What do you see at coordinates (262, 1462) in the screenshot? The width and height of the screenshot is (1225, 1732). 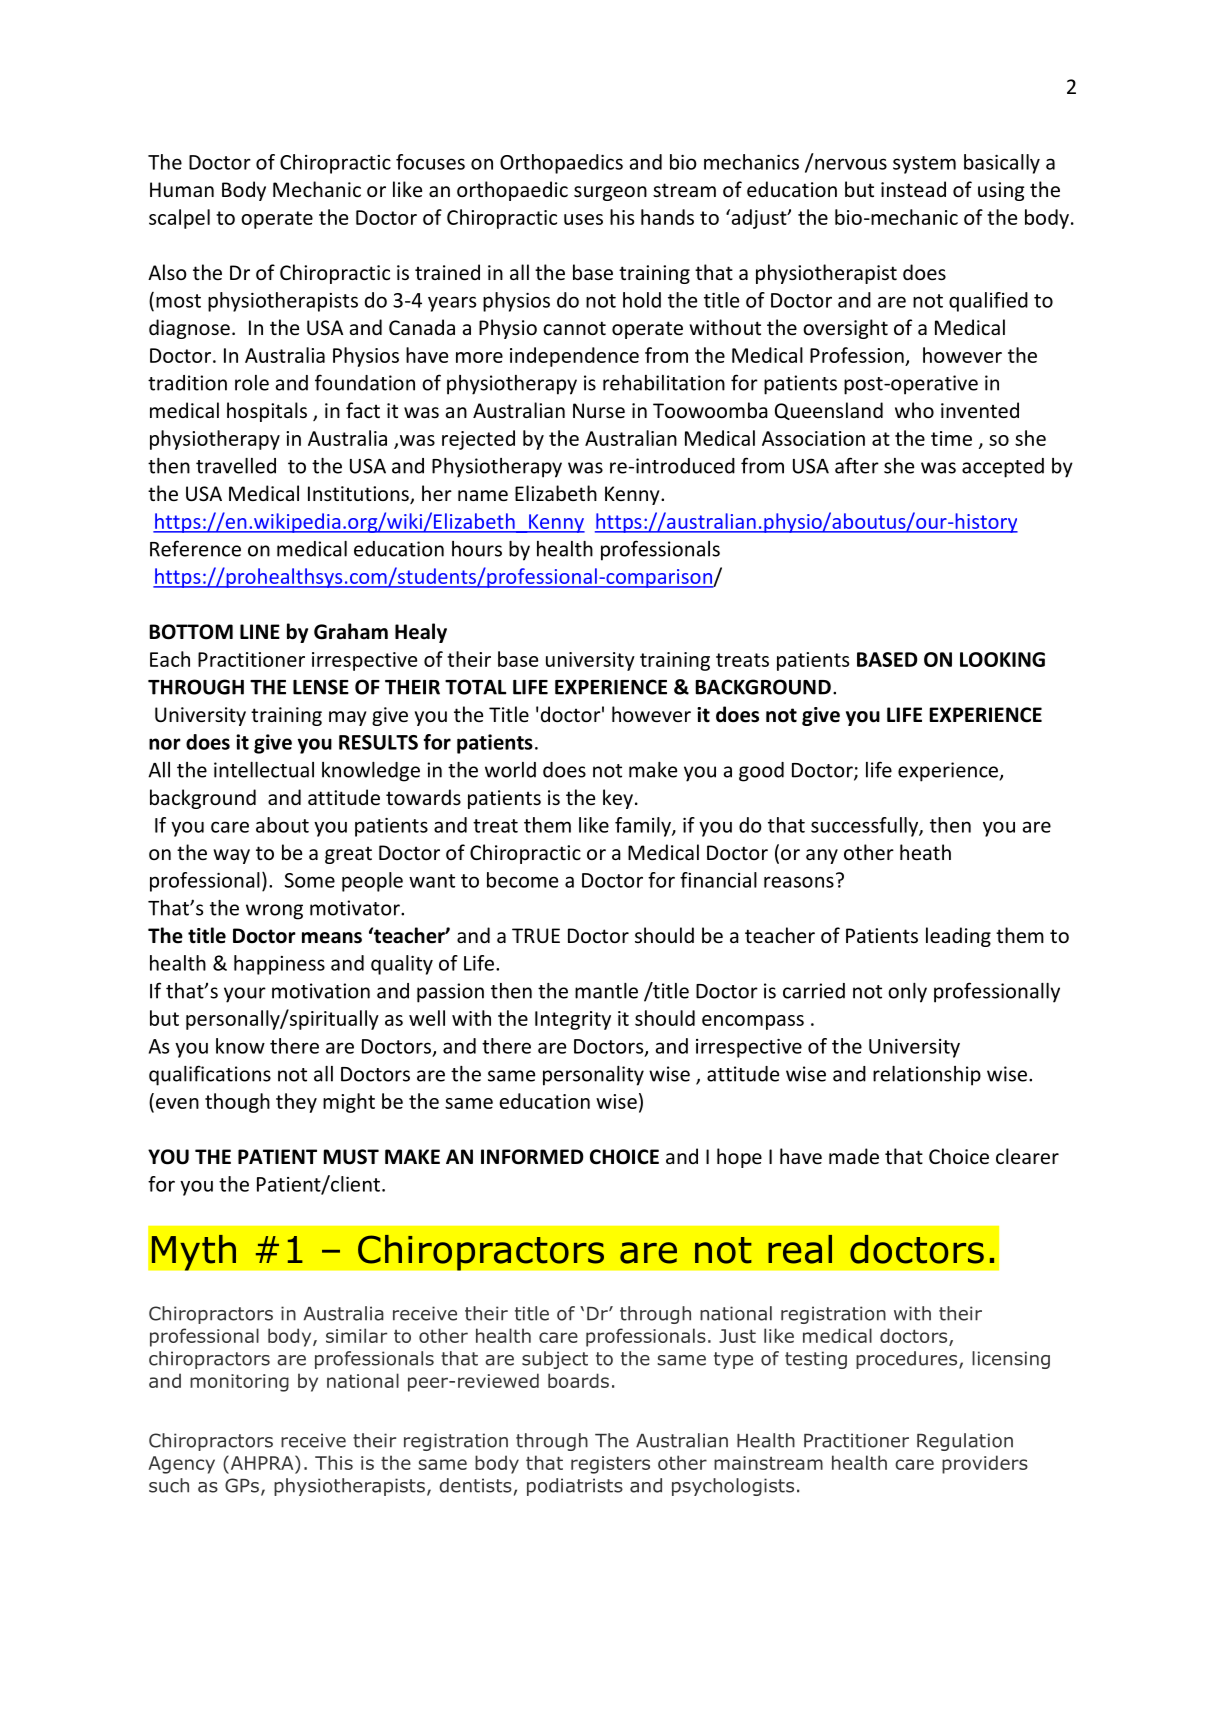 I see `AHPRA` at bounding box center [262, 1462].
